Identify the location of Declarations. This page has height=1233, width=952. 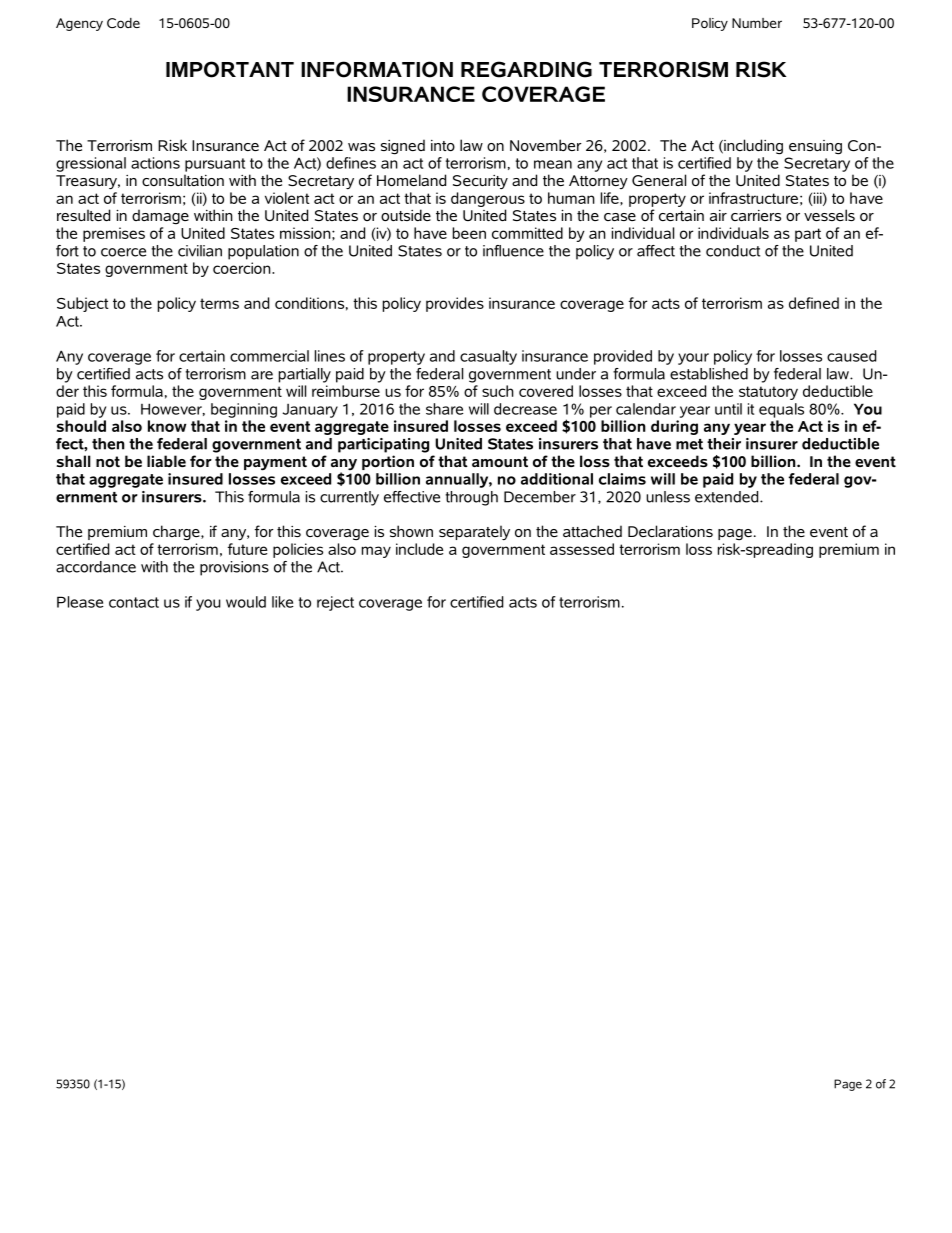
(670, 531).
